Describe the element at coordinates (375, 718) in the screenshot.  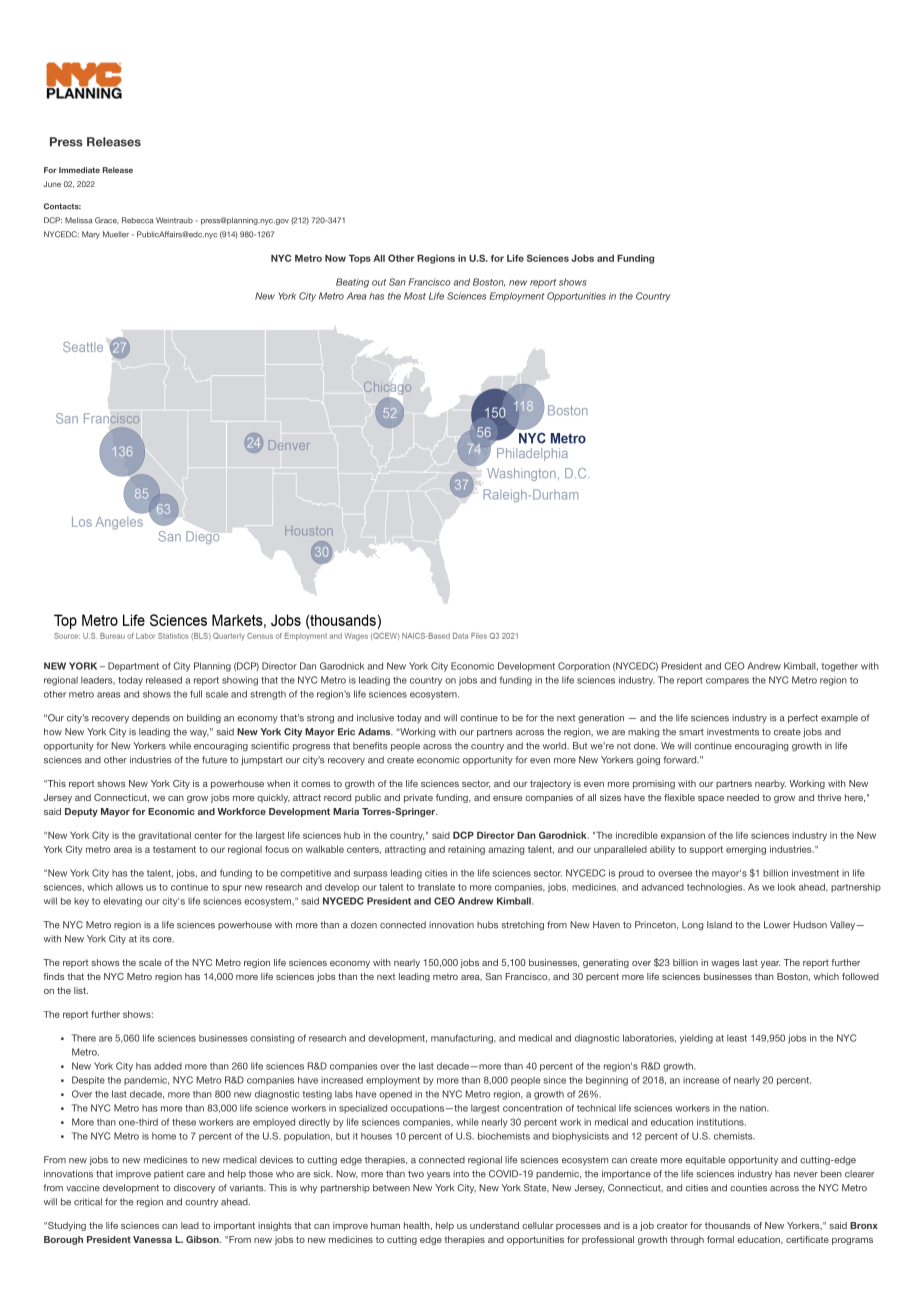
I see `inclusive` at that location.
